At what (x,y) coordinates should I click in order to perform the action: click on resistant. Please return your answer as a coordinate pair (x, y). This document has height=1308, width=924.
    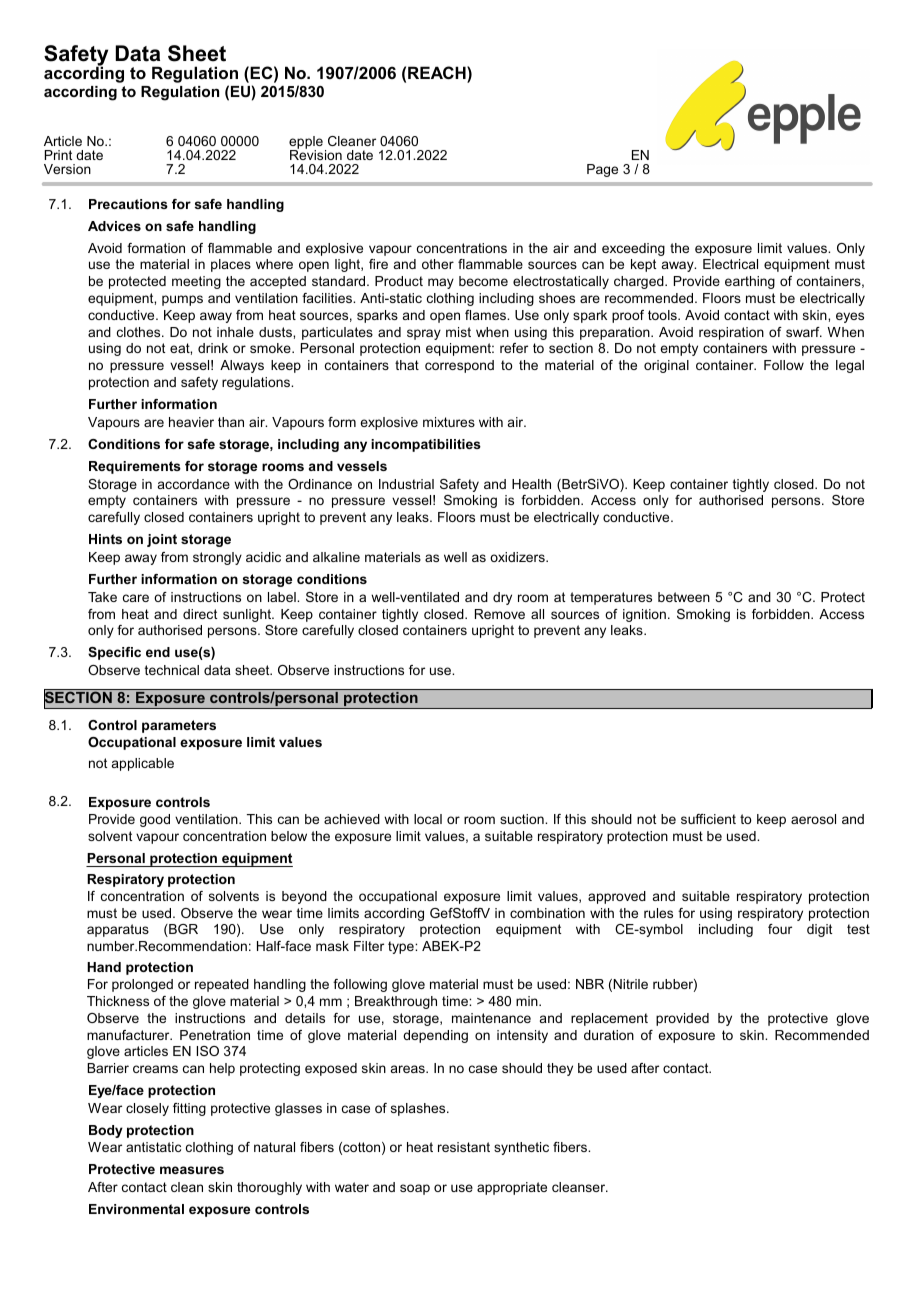
    Looking at the image, I should click on (464, 1147).
